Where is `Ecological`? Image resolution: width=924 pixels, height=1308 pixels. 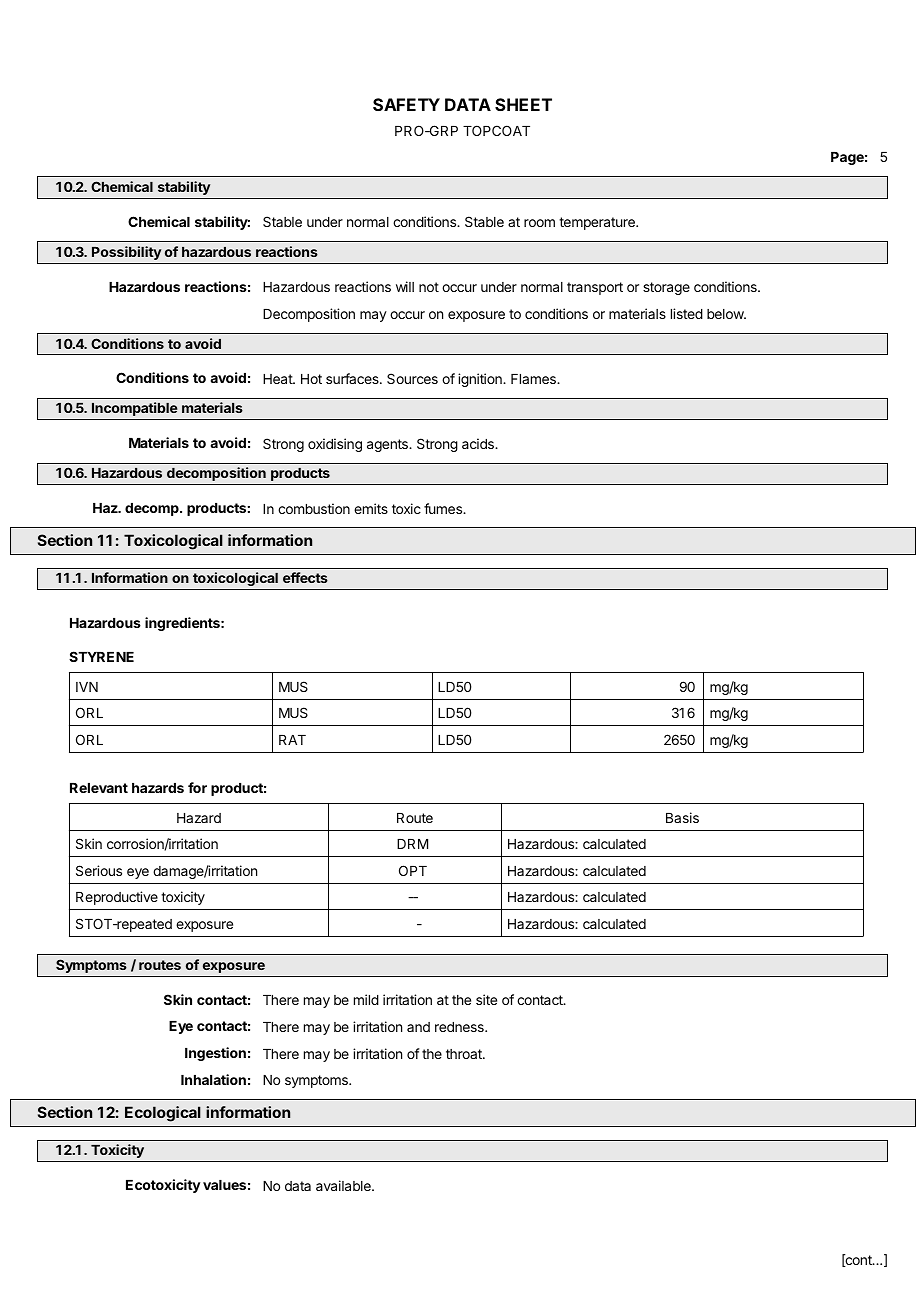 Ecological is located at coordinates (163, 1114).
